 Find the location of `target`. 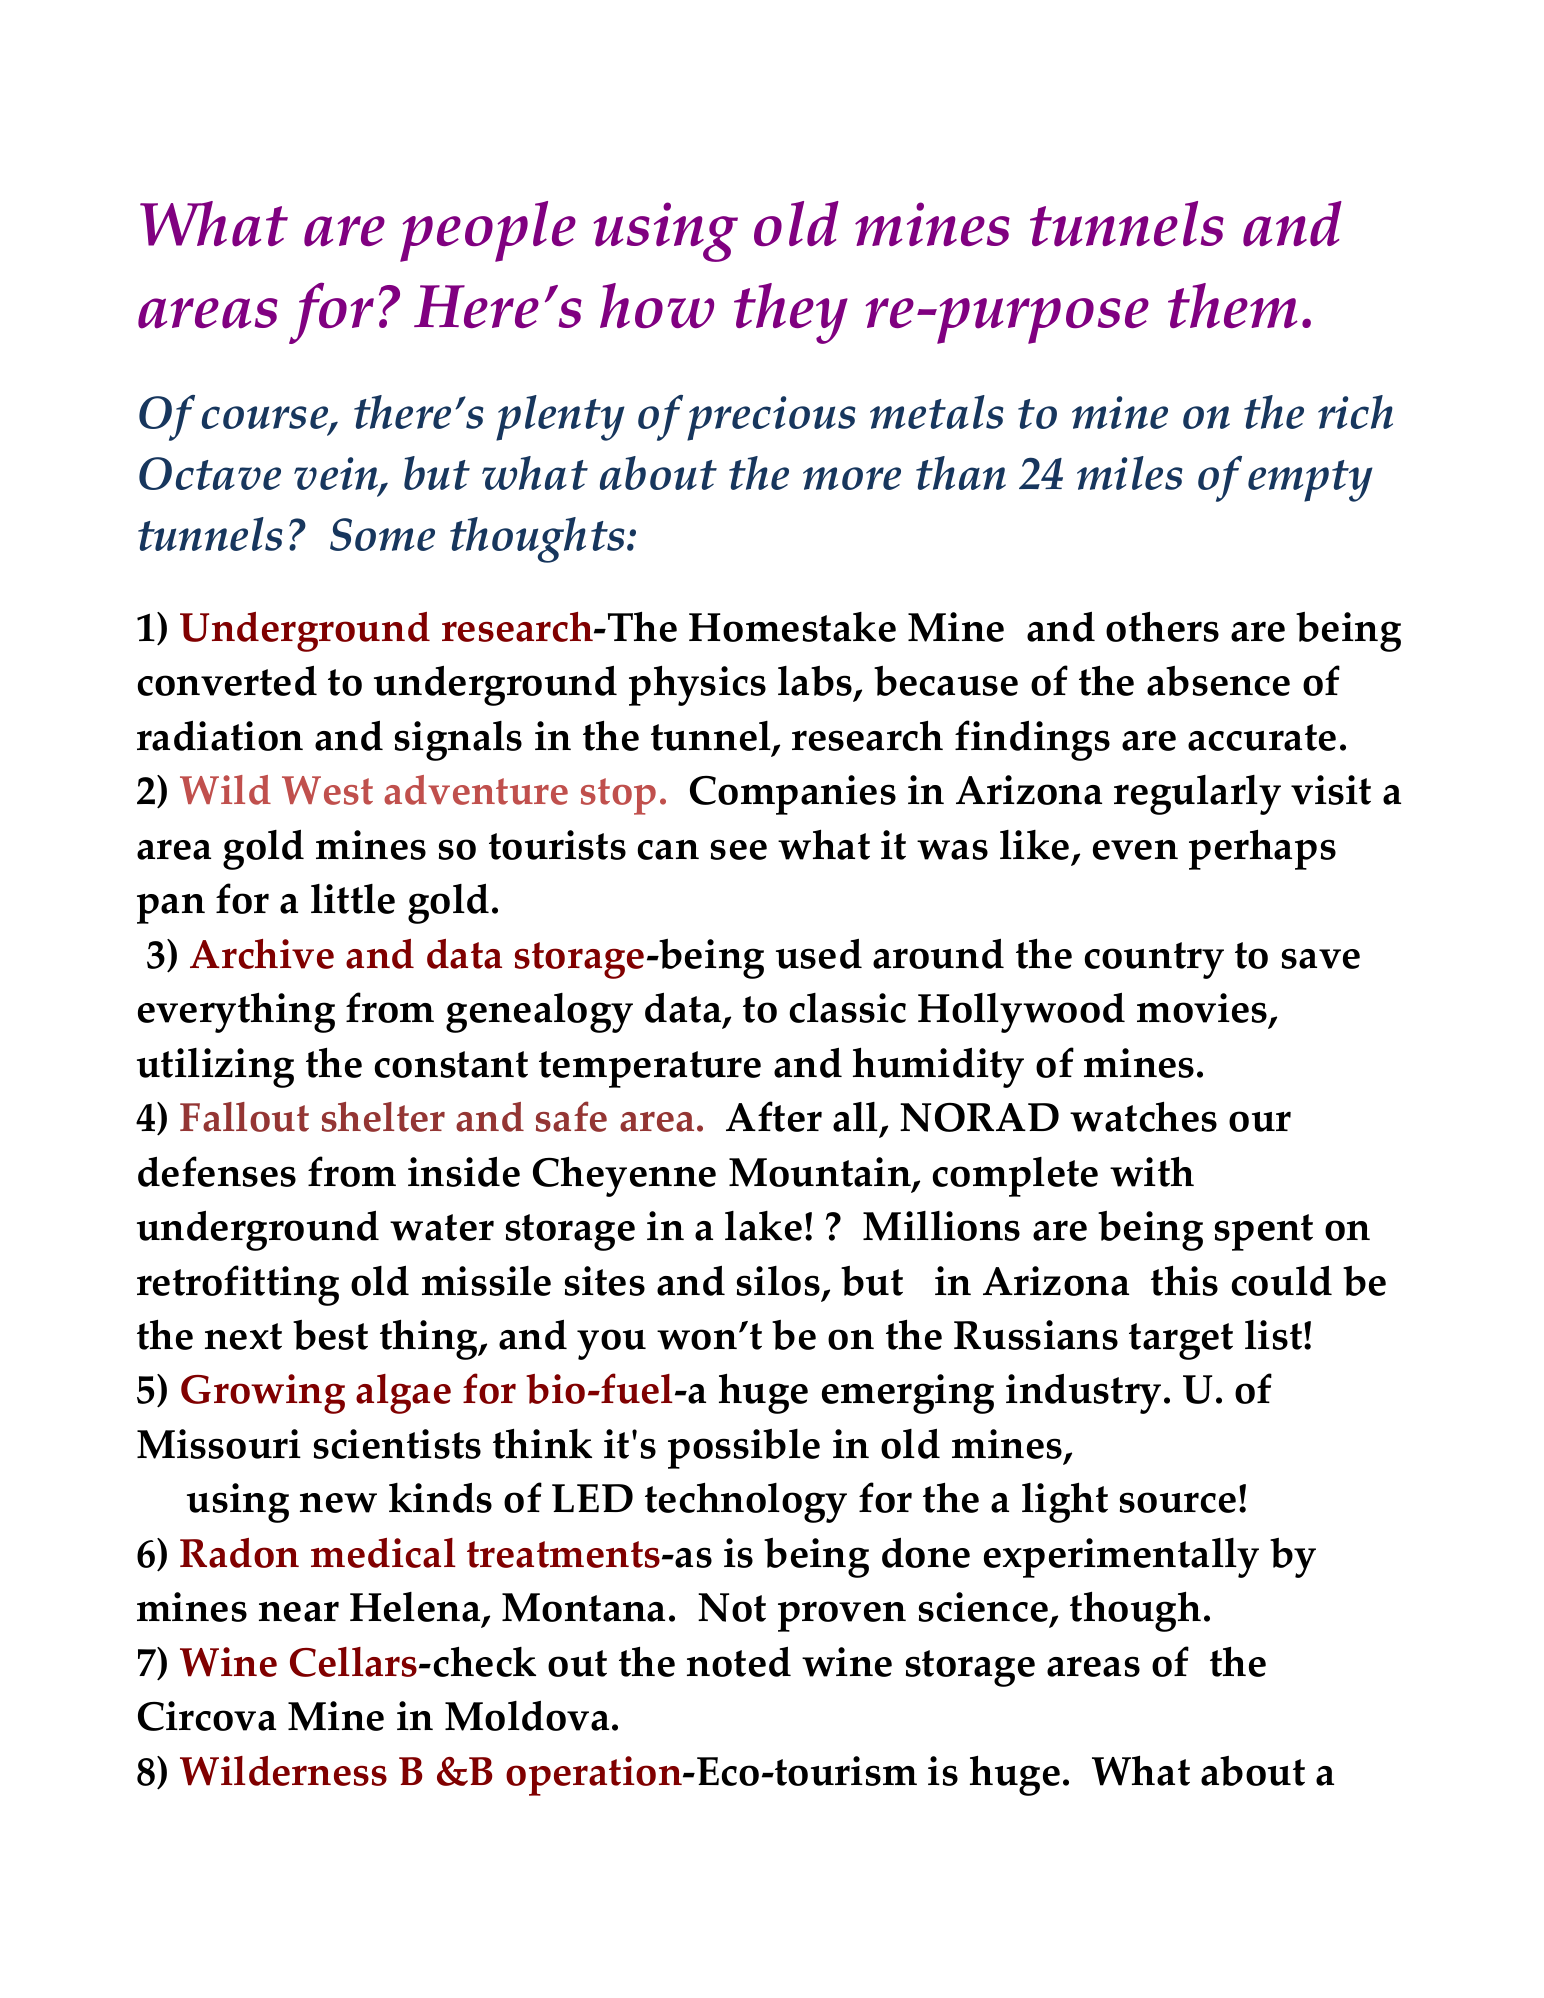

target is located at coordinates (1181, 1341).
